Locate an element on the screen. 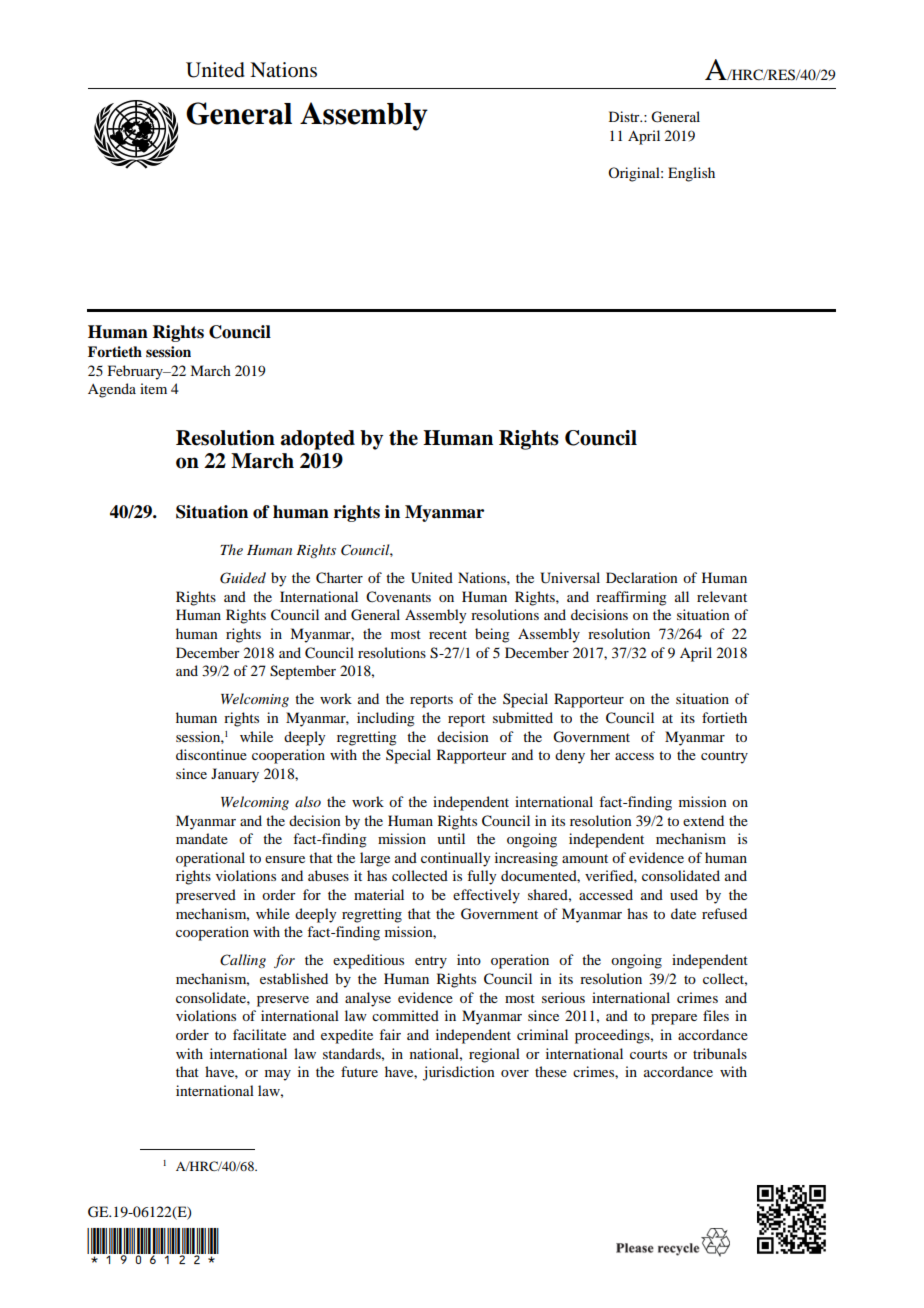 The width and height of the screenshot is (924, 1308). reaffirming is located at coordinates (631, 598).
